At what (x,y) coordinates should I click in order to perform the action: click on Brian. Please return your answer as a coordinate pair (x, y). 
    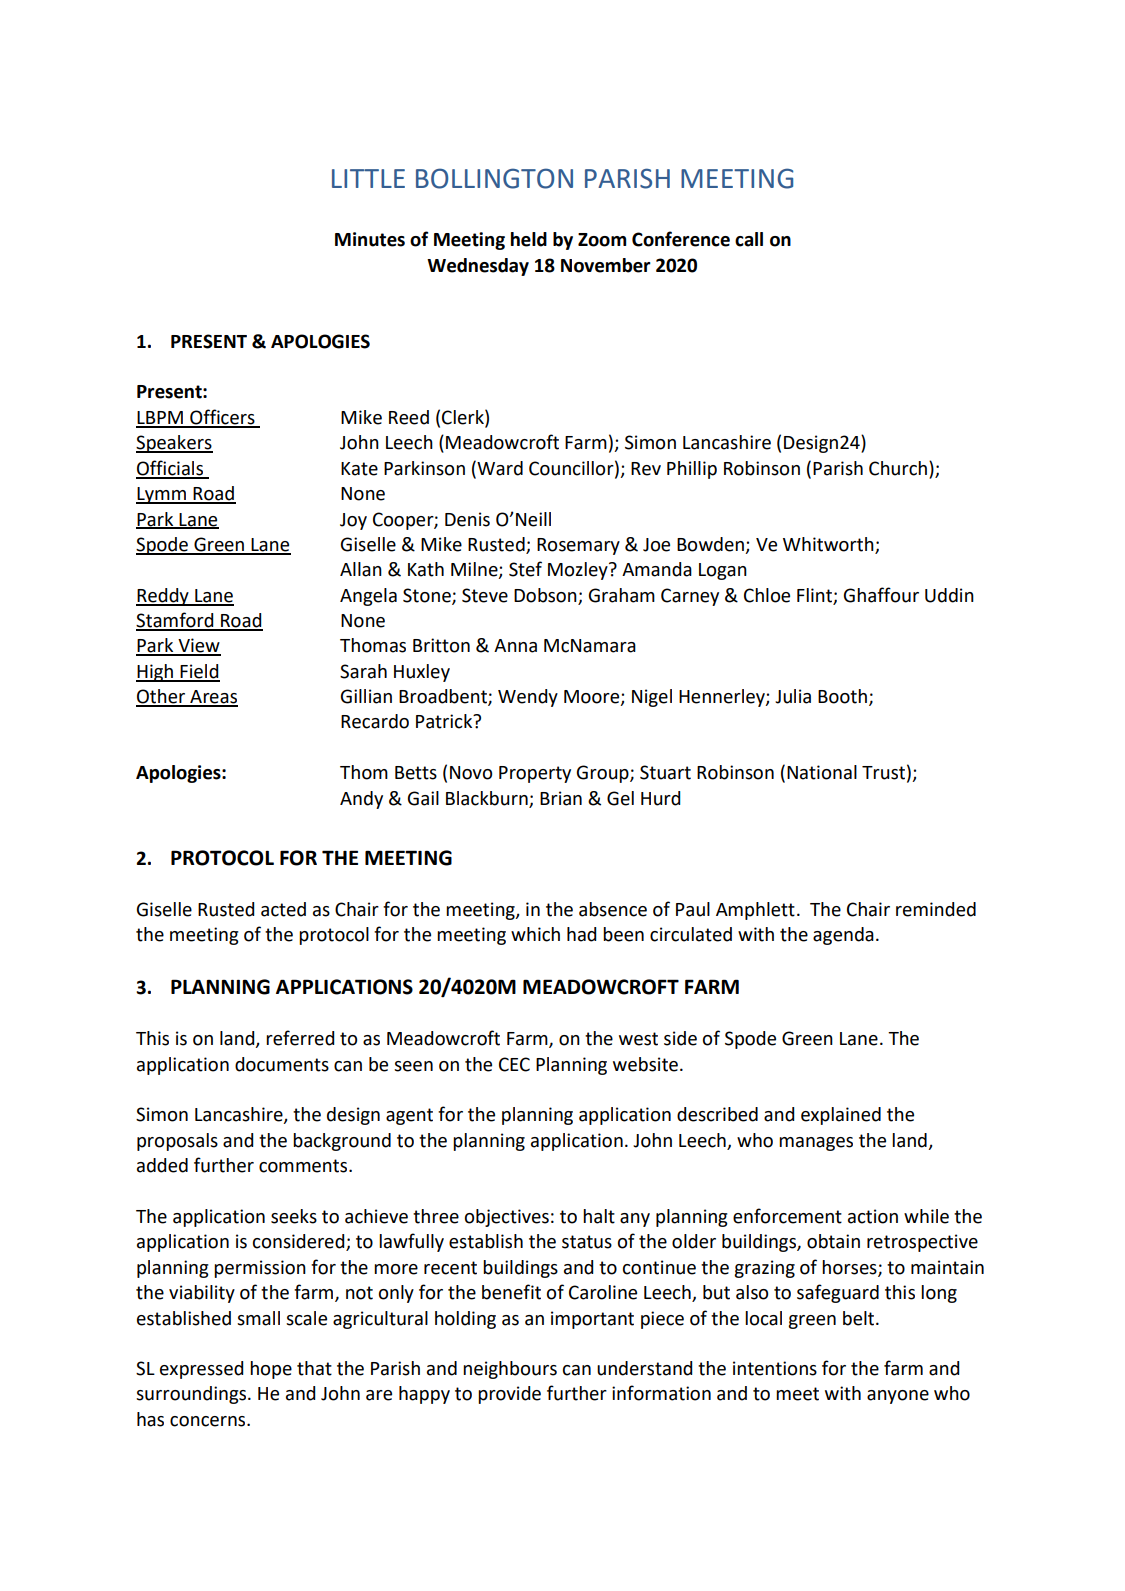
    Looking at the image, I should click on (561, 798).
